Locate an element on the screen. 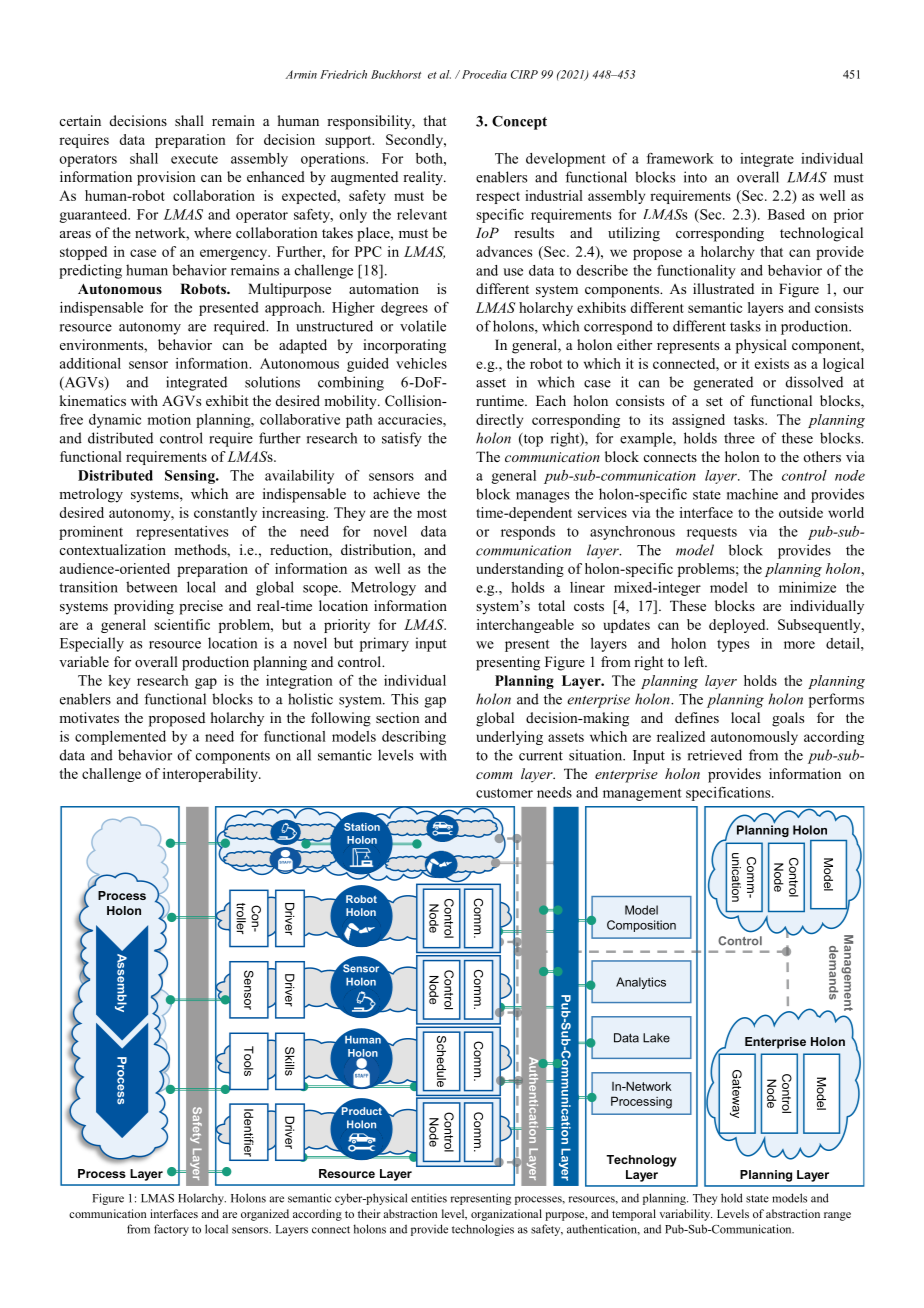  types is located at coordinates (733, 645).
